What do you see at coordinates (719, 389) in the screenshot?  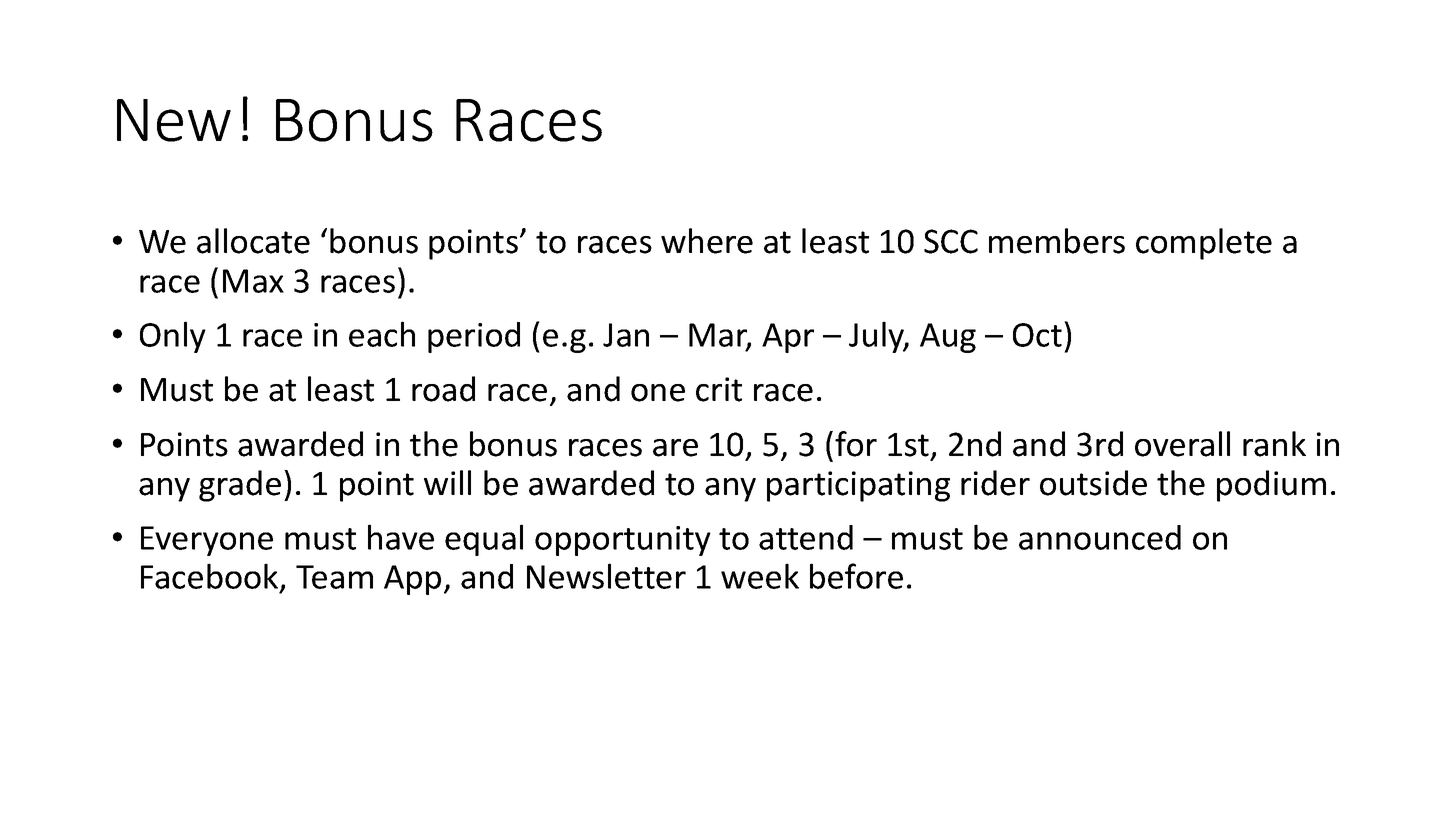 I see `crit` at bounding box center [719, 389].
